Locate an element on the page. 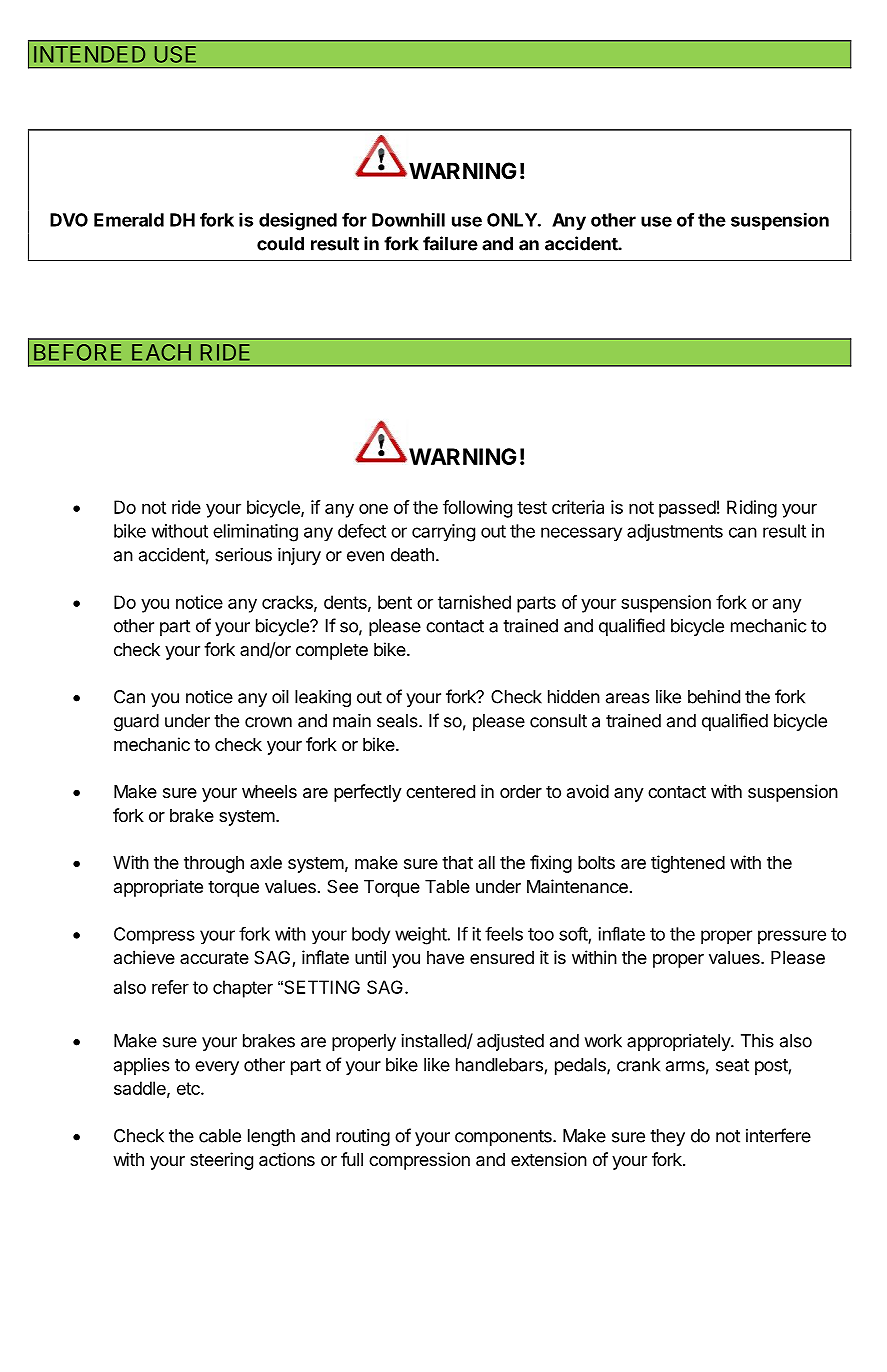 The image size is (887, 1372). they is located at coordinates (667, 1137).
